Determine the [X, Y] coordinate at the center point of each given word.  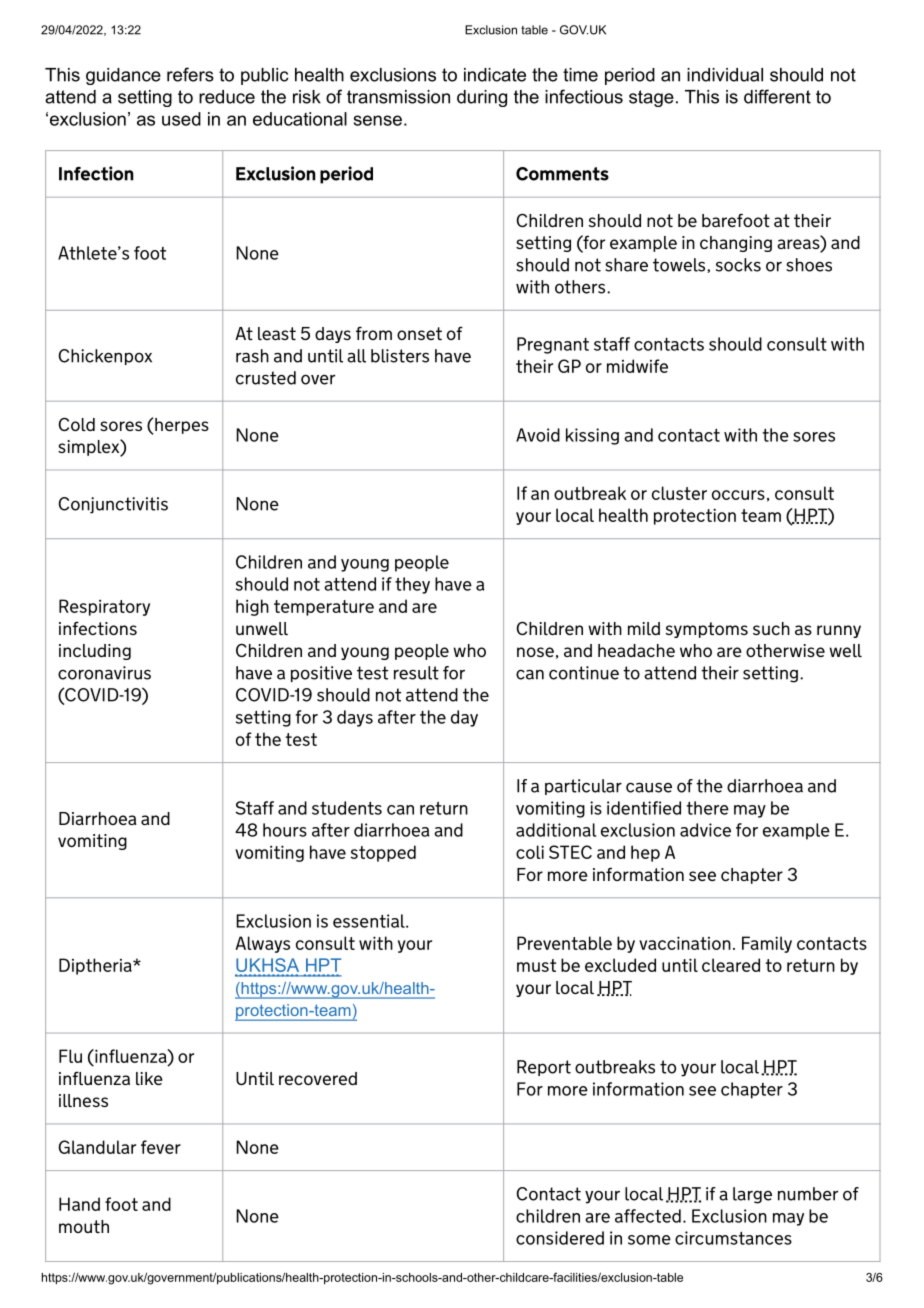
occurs [738, 495]
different [777, 96]
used [181, 119]
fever [161, 1147]
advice [705, 830]
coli [530, 852]
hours [285, 830]
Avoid [538, 435]
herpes [182, 426]
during [482, 98]
